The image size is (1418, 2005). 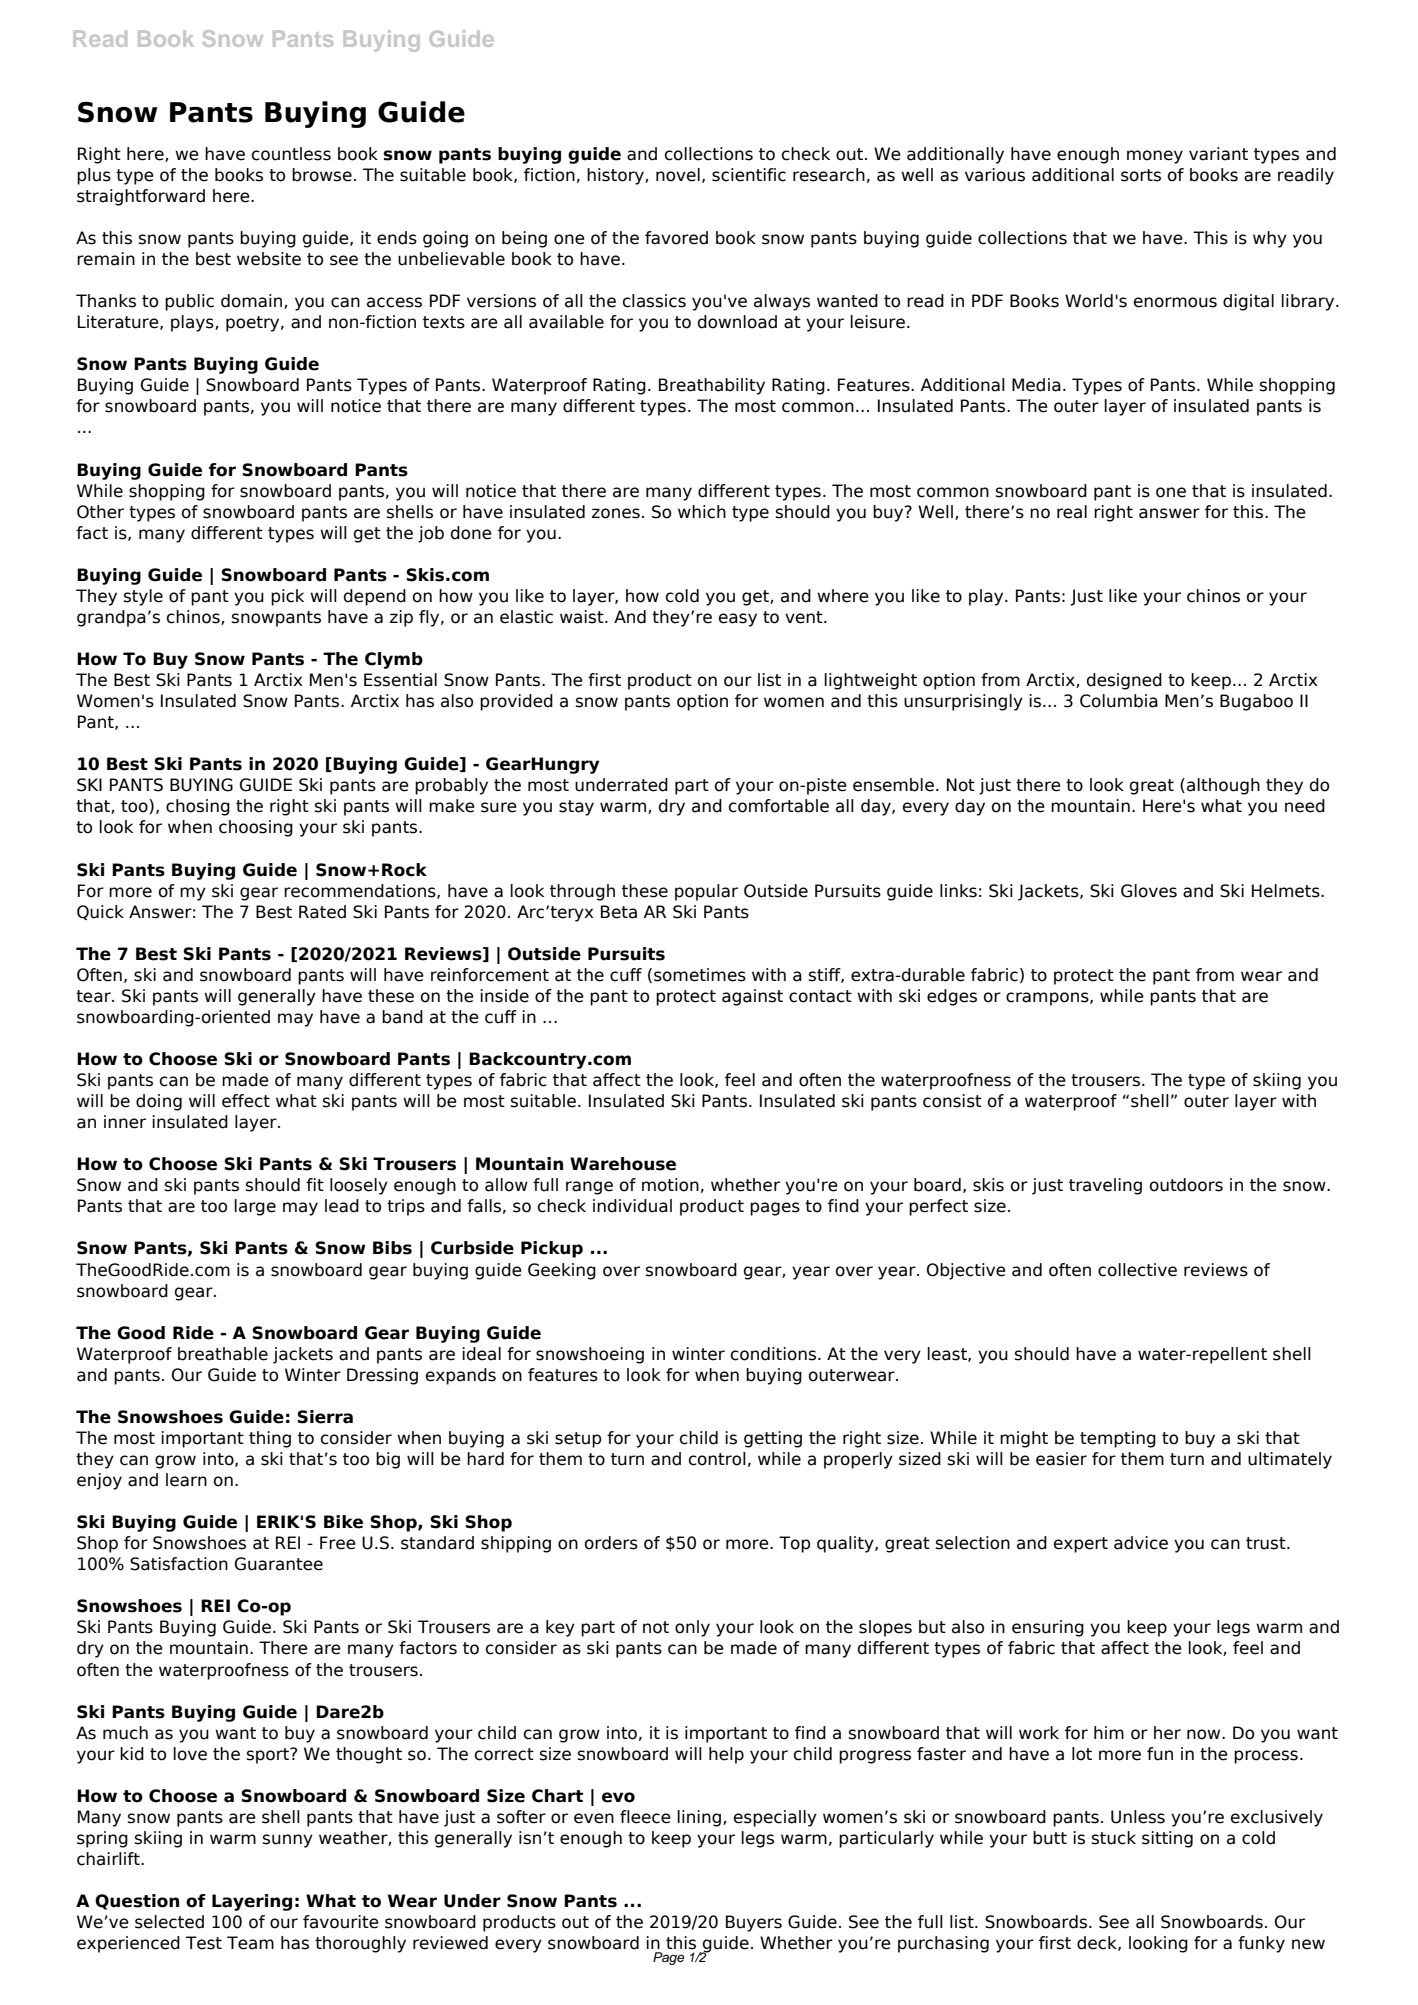 What do you see at coordinates (1141, 175) in the screenshot?
I see `sorts` at bounding box center [1141, 175].
